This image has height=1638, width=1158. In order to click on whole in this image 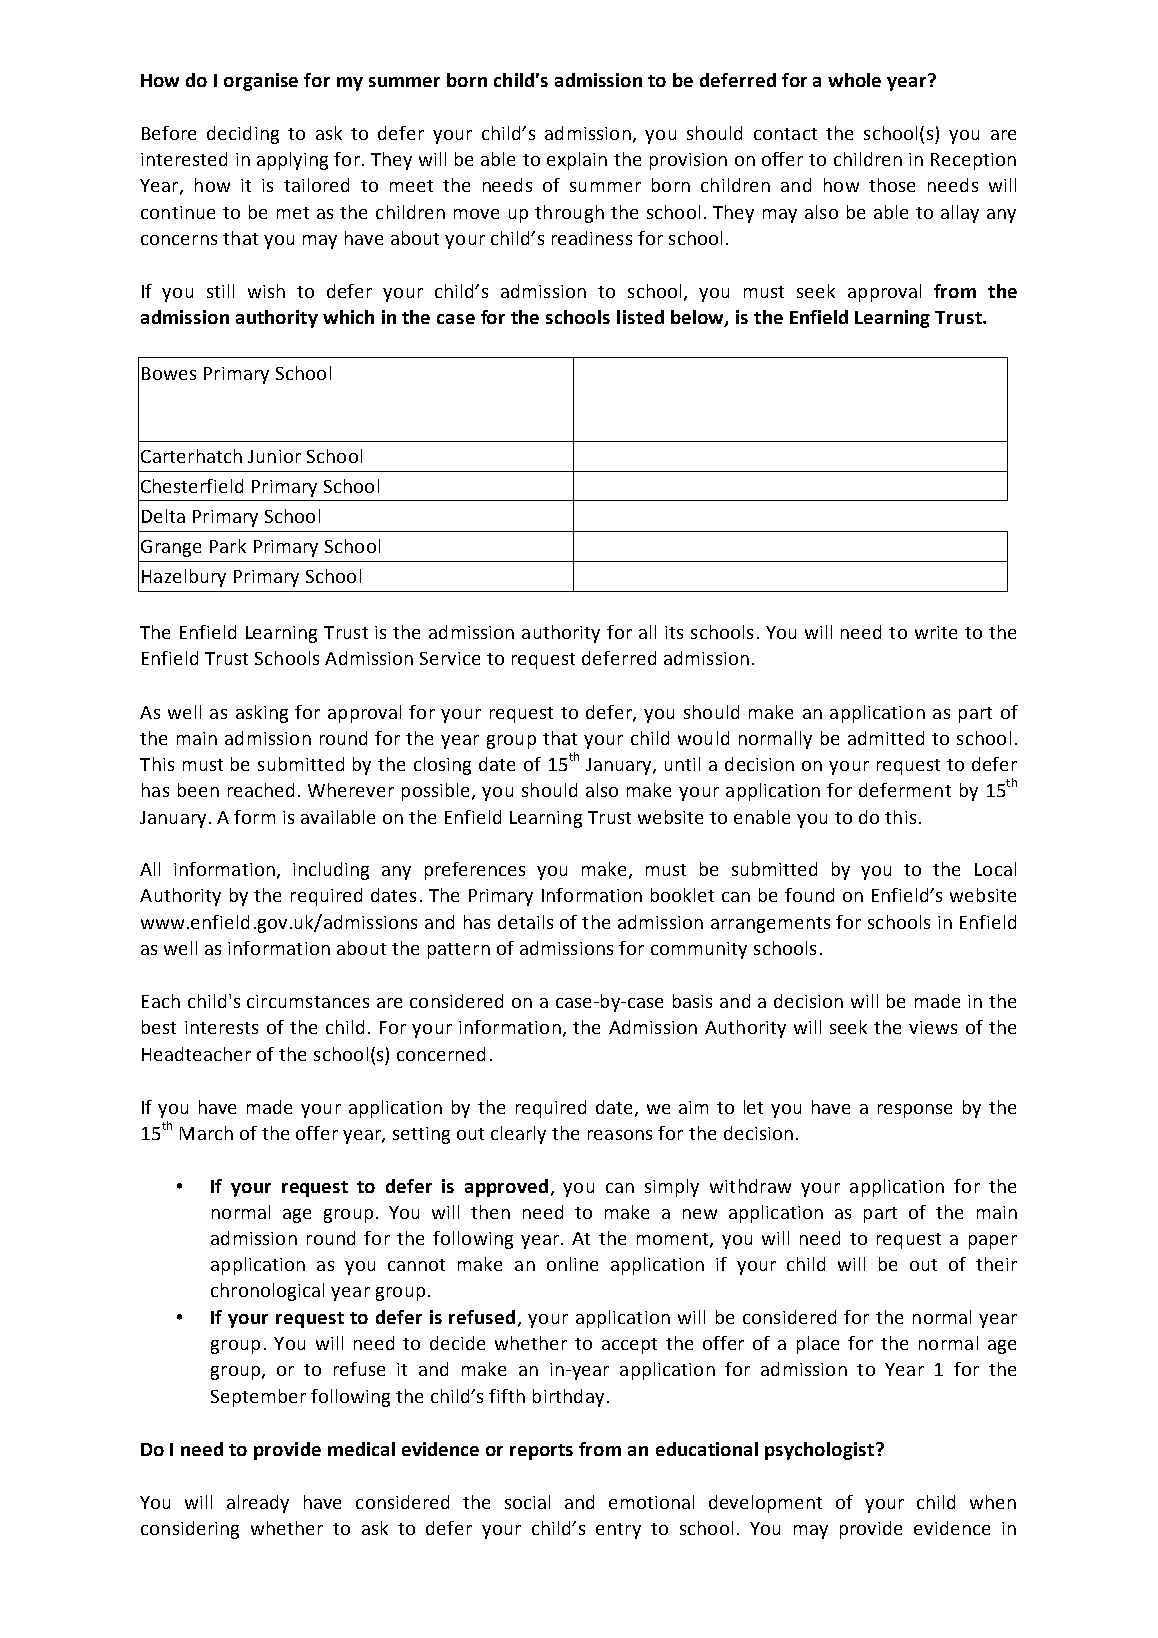, I will do `click(854, 80)`.
